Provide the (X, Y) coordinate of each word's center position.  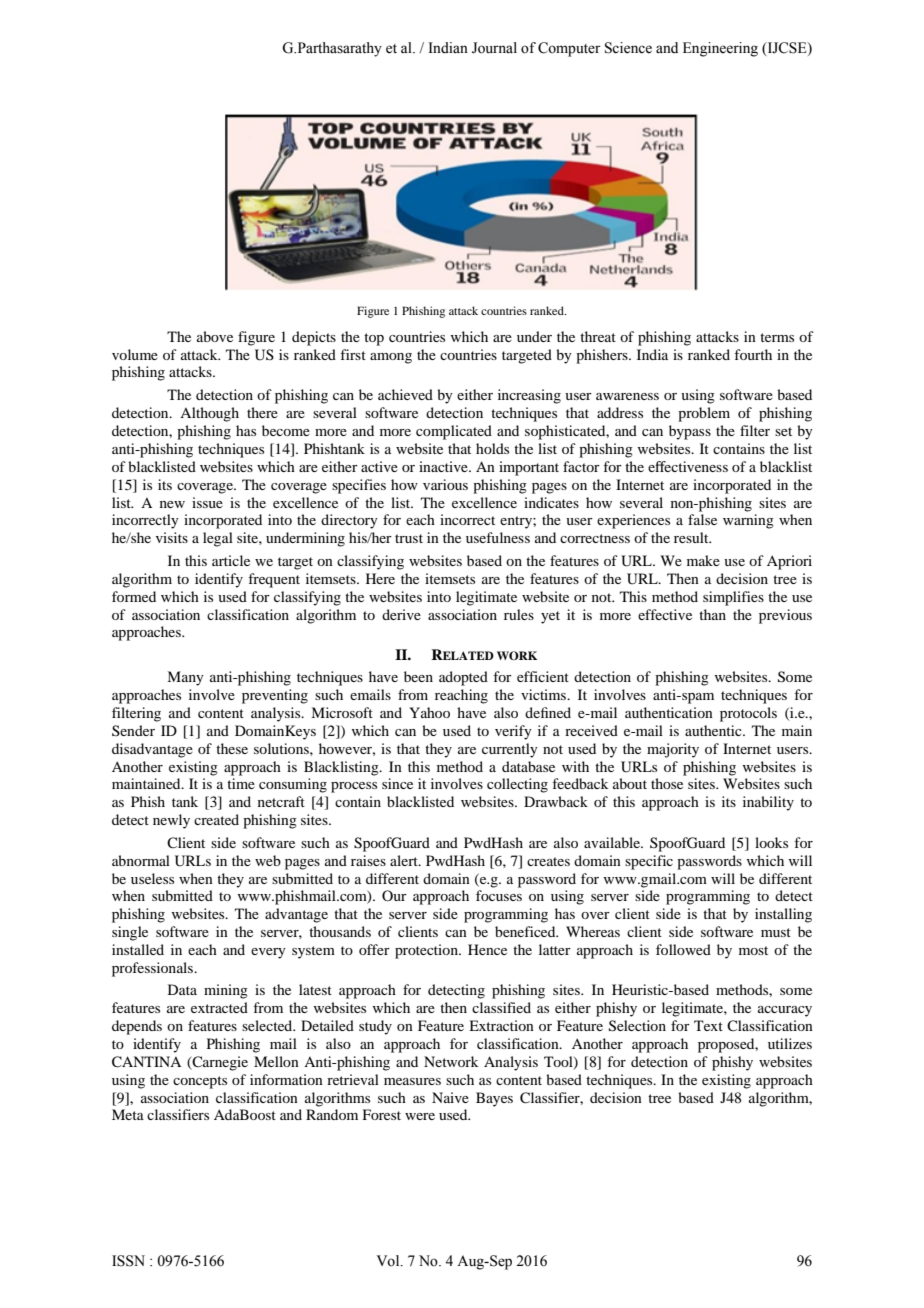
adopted (463, 678)
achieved (405, 394)
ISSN (128, 1261)
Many (185, 678)
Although (209, 414)
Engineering (720, 49)
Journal (494, 48)
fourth (753, 354)
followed (683, 949)
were (420, 1116)
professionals (154, 969)
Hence (487, 949)
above (215, 336)
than (712, 614)
